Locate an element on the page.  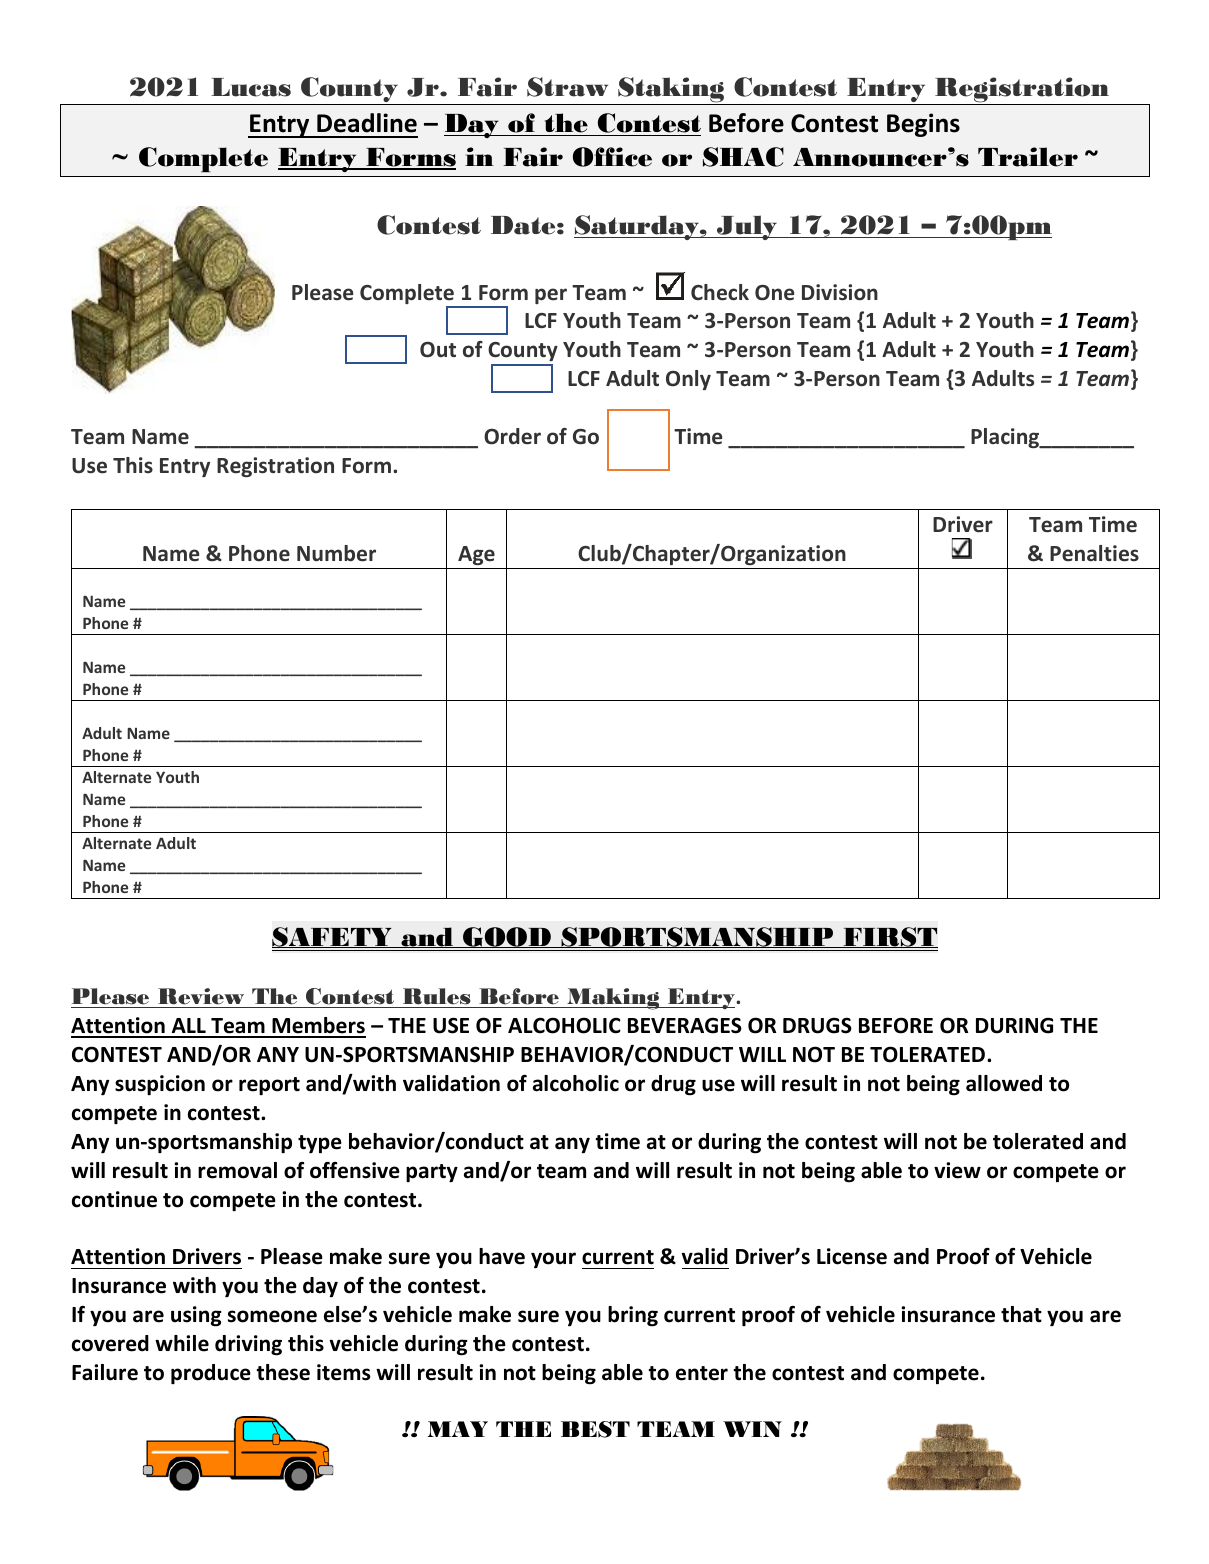
BEST is located at coordinates (595, 1429).
